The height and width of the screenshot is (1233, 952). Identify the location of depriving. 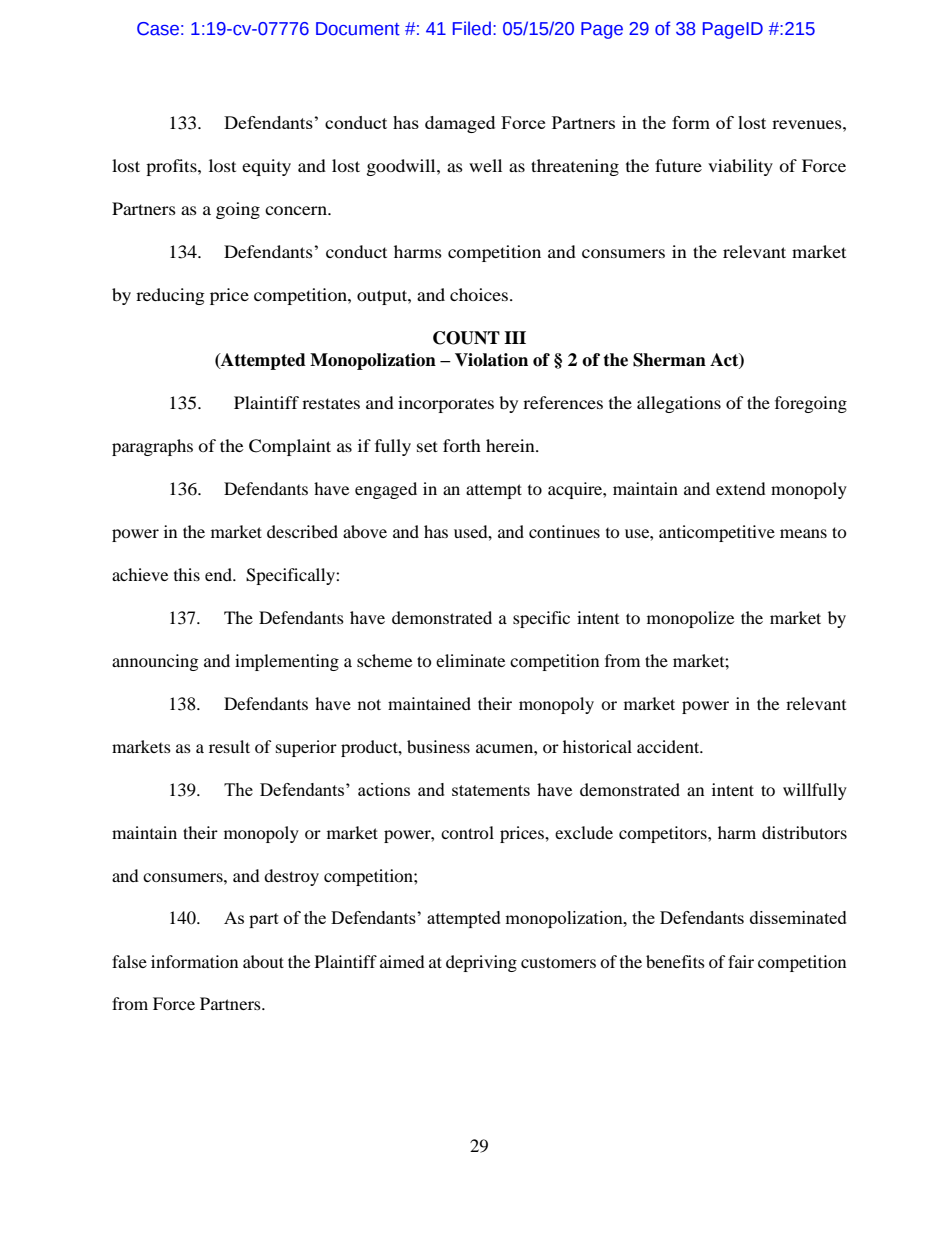
(481, 963).
